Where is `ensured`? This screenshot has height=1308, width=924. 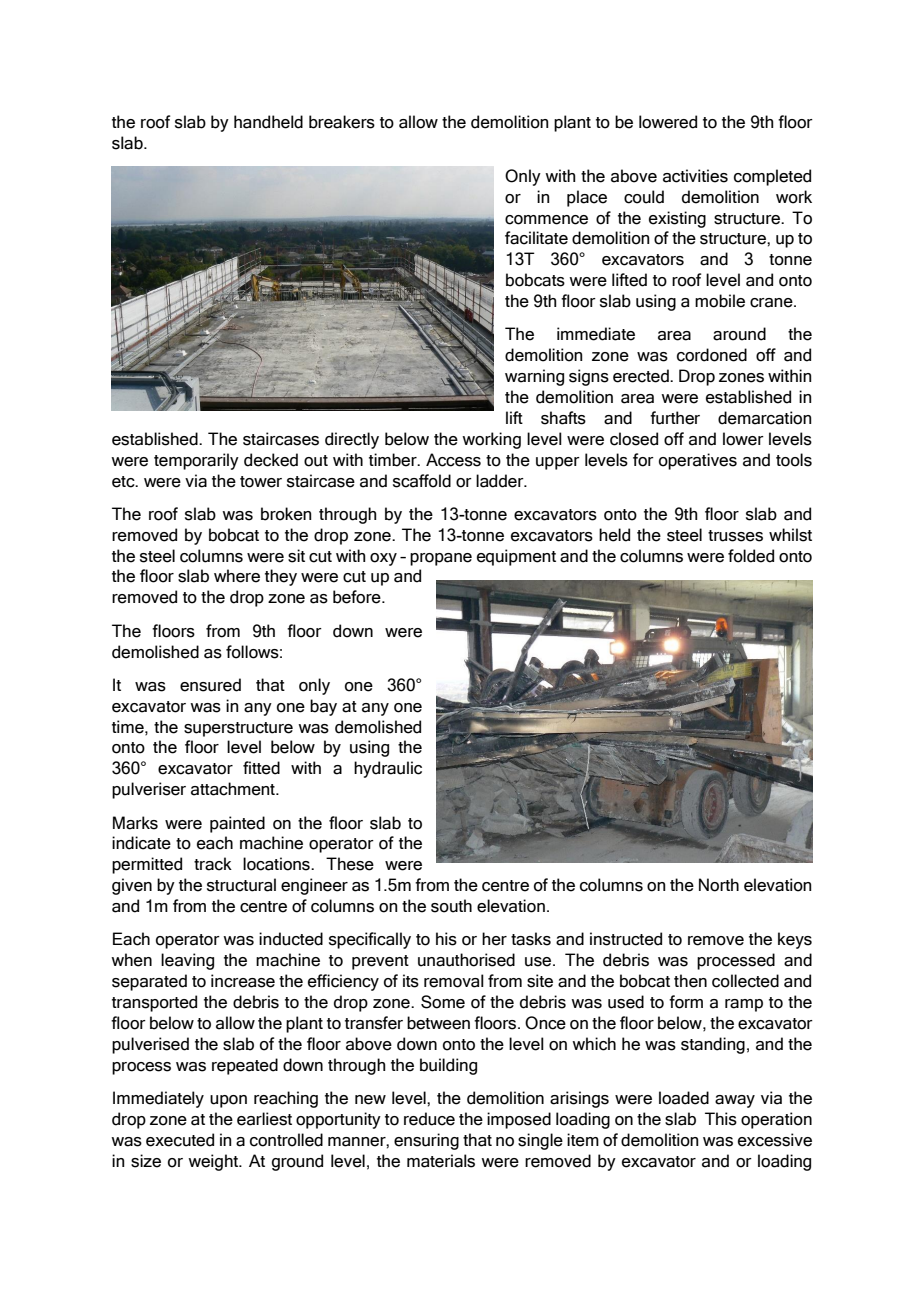 ensured is located at coordinates (210, 685).
